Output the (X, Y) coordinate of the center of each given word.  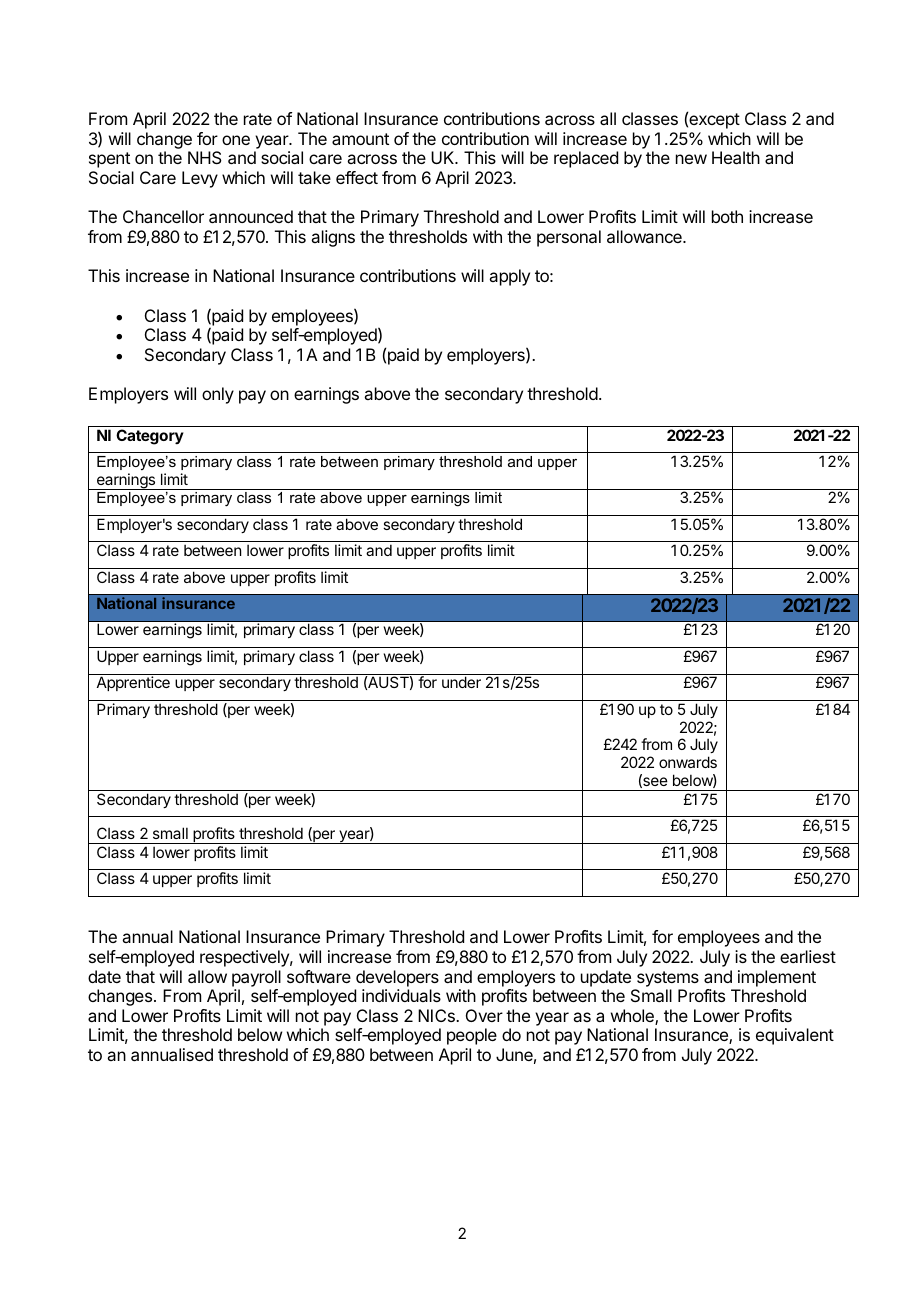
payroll (256, 978)
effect (357, 177)
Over (484, 1015)
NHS (205, 157)
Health (736, 157)
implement (777, 978)
